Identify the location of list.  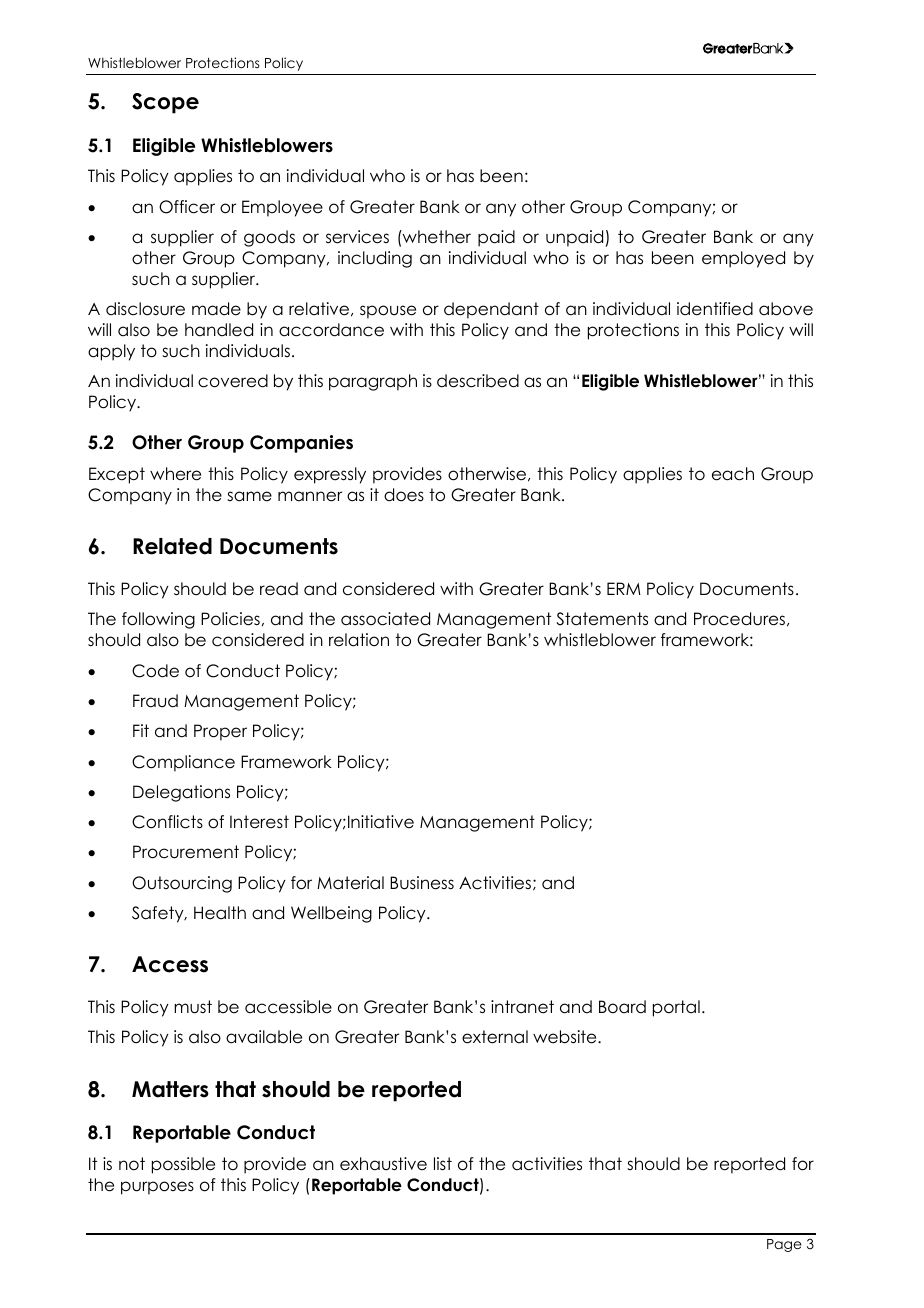
(443, 1164).
